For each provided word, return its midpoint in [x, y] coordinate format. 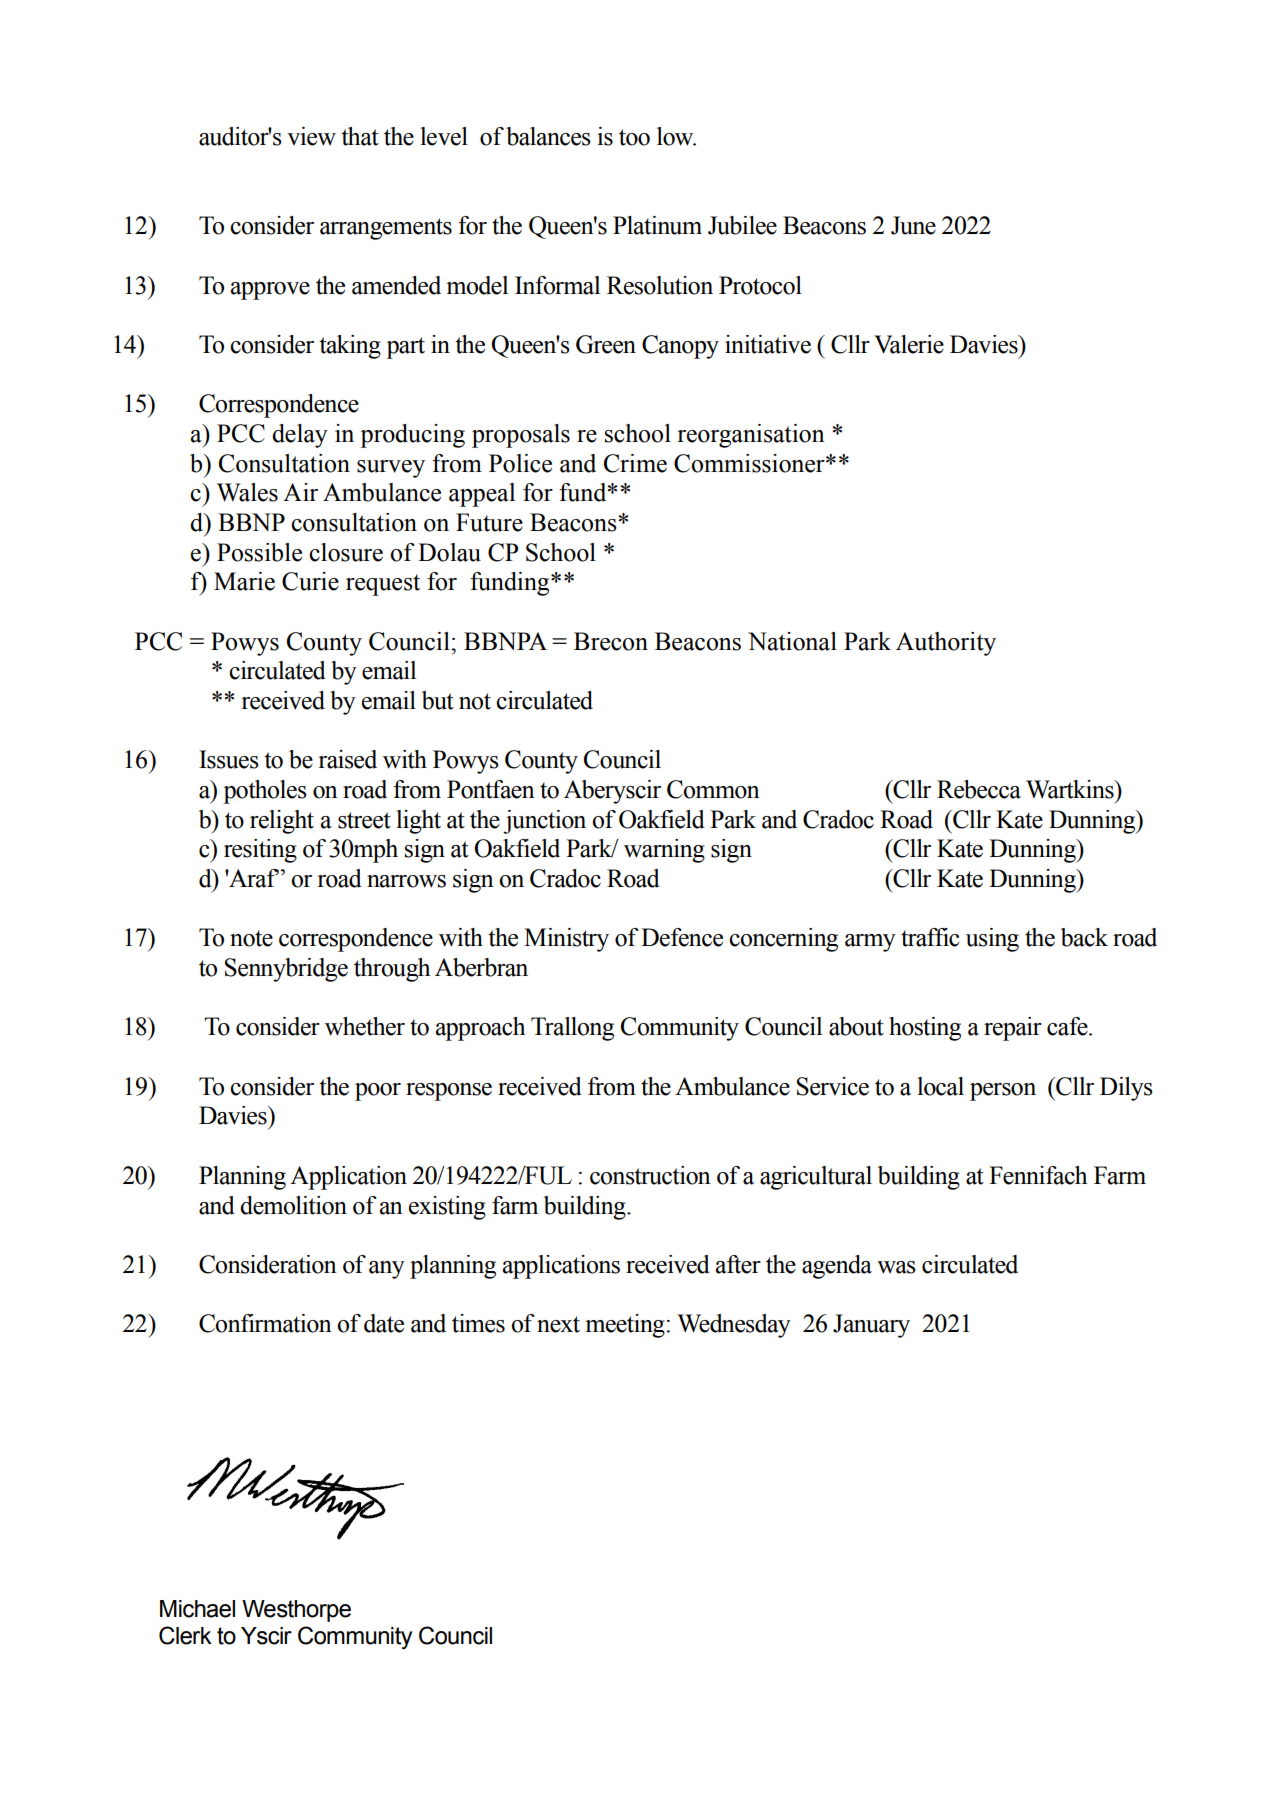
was [896, 1267]
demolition [293, 1205]
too [634, 137]
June [913, 225]
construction [650, 1175]
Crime [635, 463]
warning [664, 851]
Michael [197, 1609]
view [311, 136]
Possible [259, 552]
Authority [946, 644]
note [251, 938]
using [992, 940]
